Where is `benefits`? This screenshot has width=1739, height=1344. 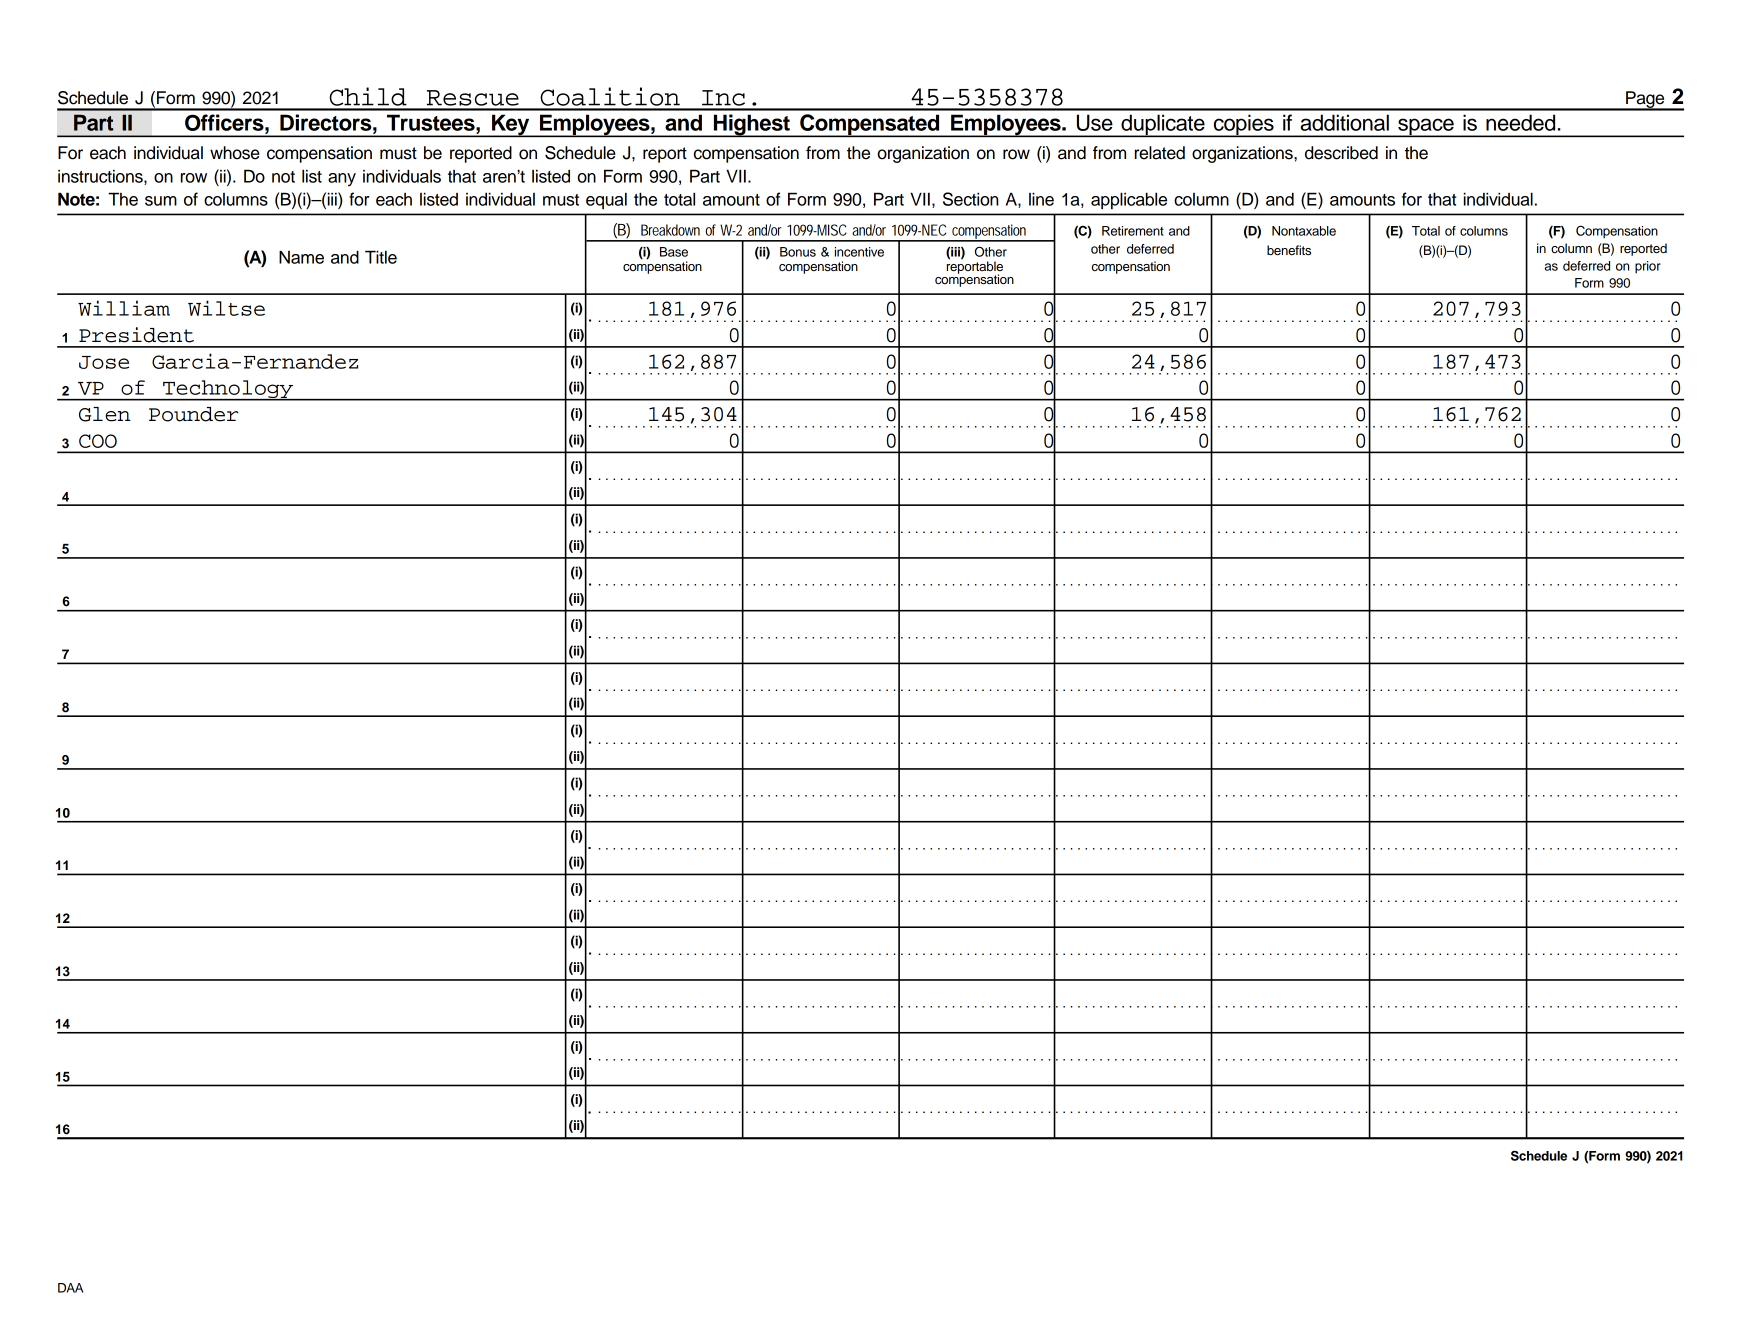
benefits is located at coordinates (1289, 250).
